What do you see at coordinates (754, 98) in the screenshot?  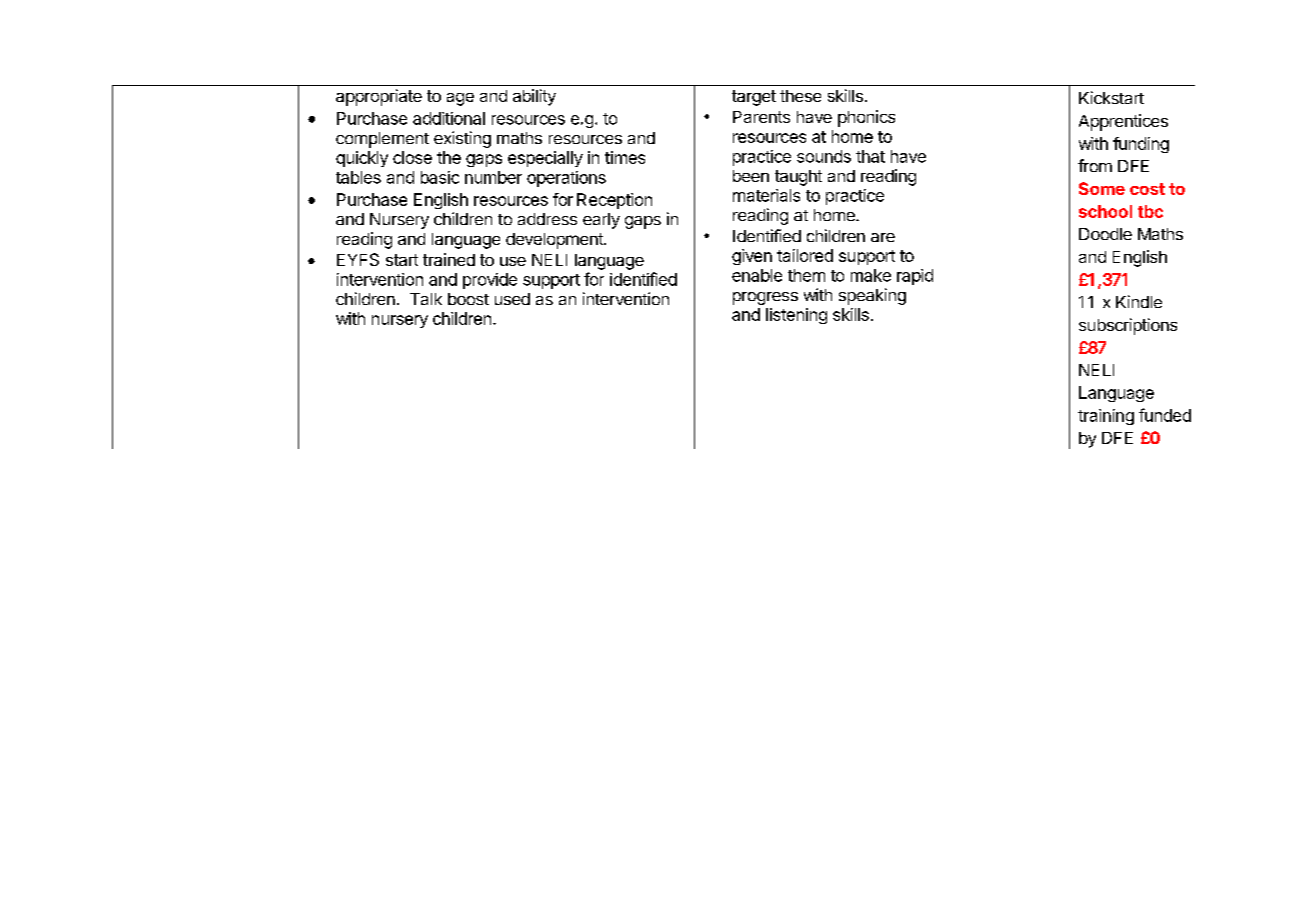 I see `target` at bounding box center [754, 98].
